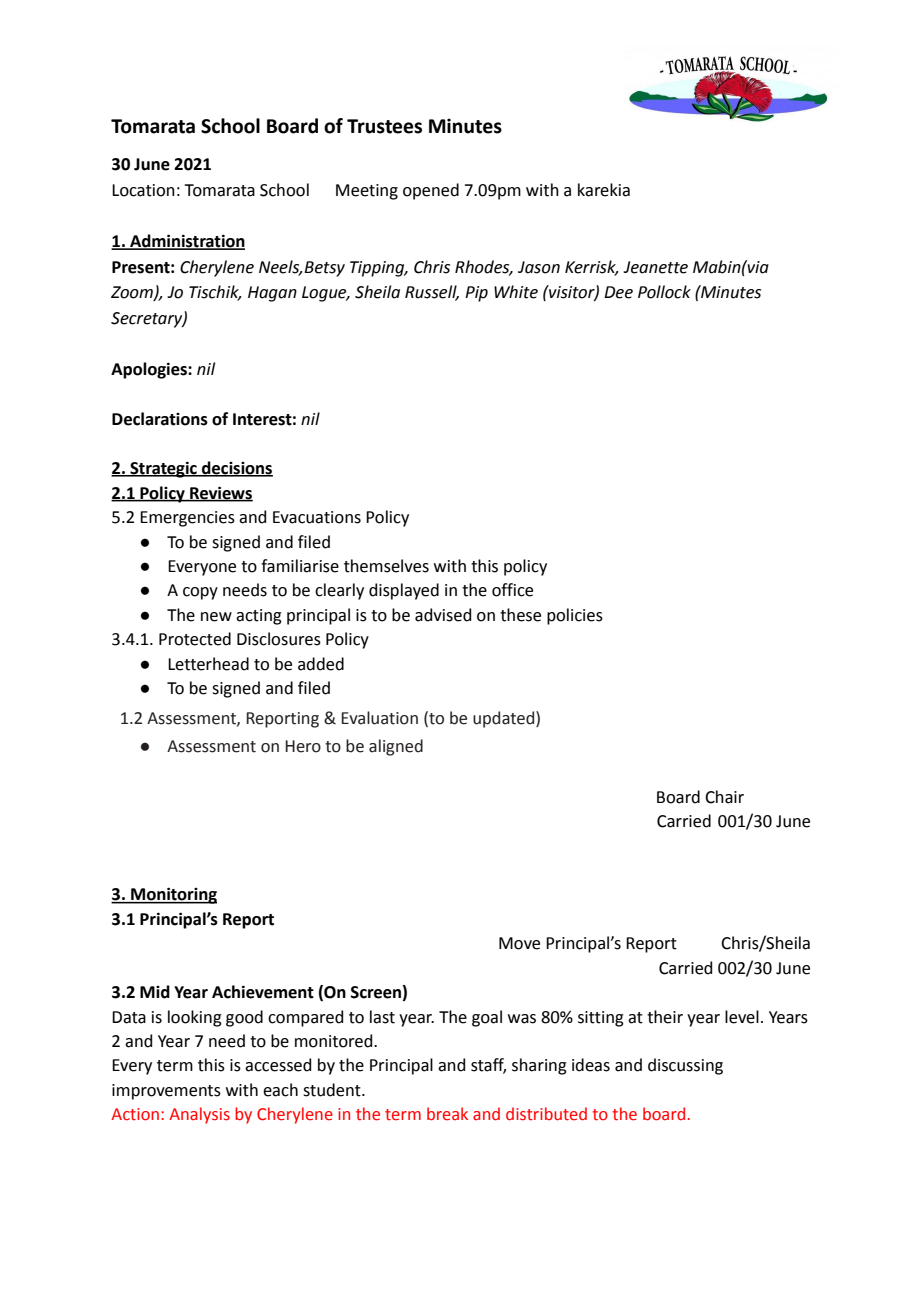 The height and width of the screenshot is (1307, 924). I want to click on policies, so click(575, 616).
